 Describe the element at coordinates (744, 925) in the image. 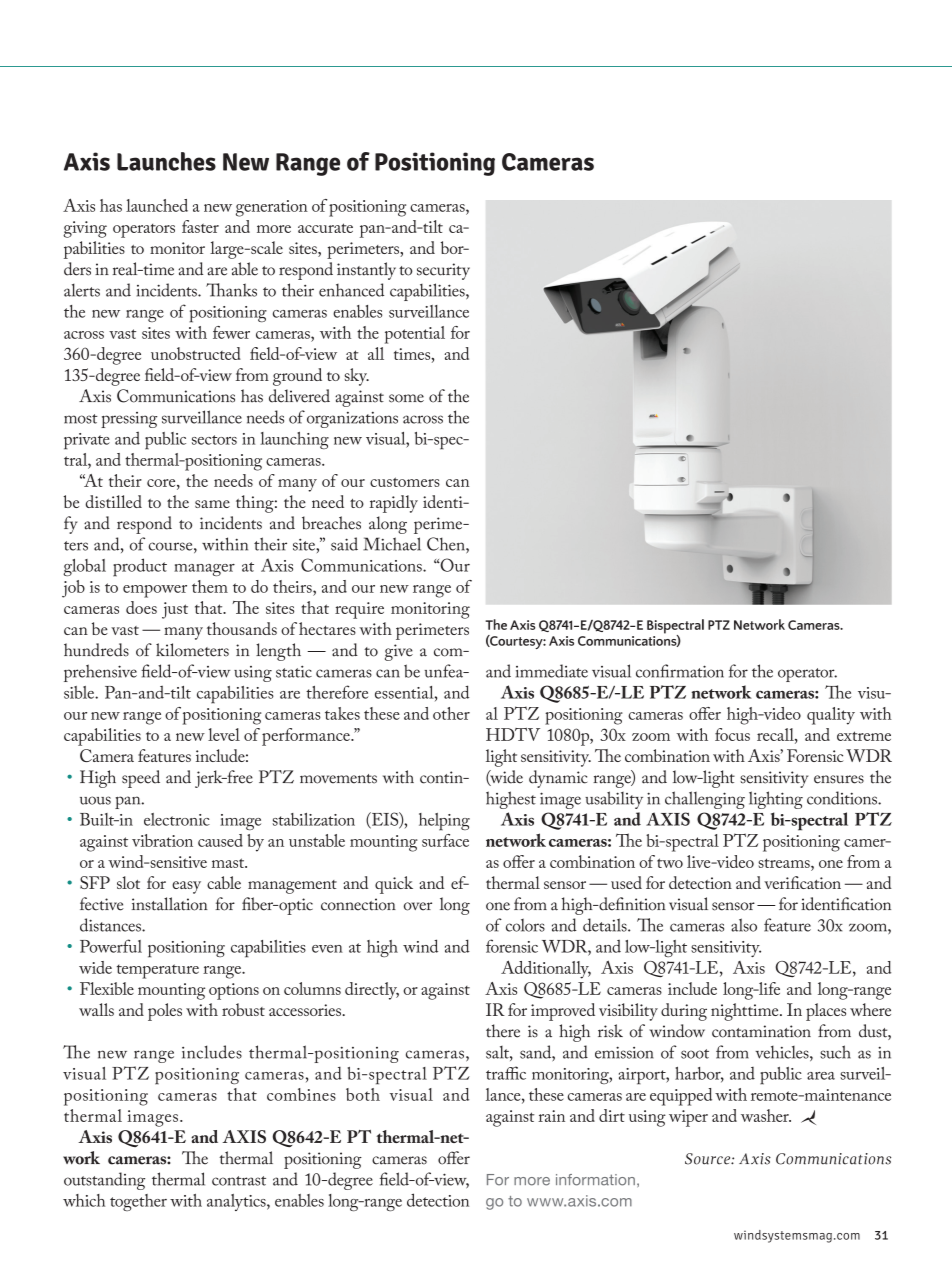

I see `also` at that location.
